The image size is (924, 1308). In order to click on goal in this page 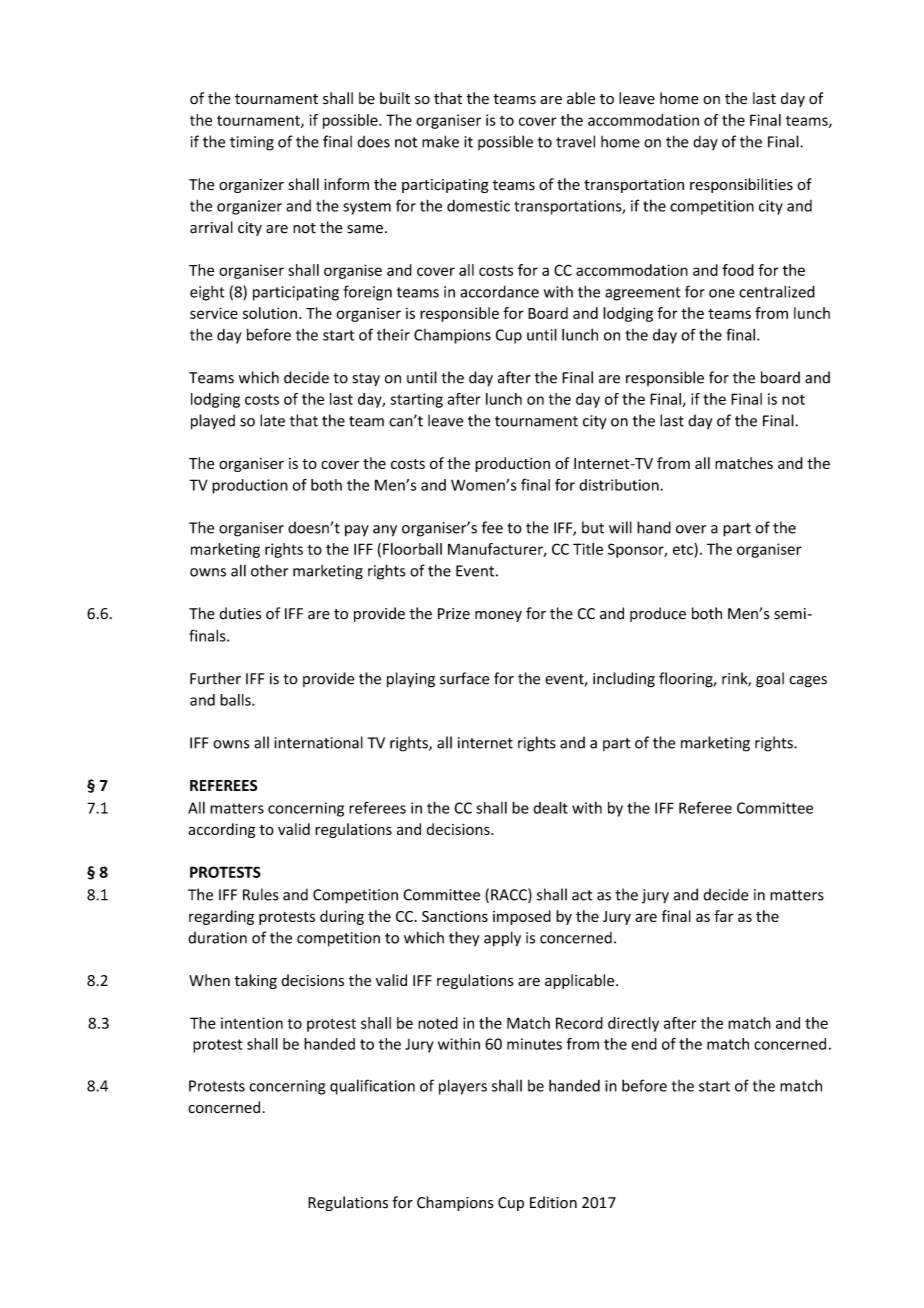, I will do `click(770, 680)`.
